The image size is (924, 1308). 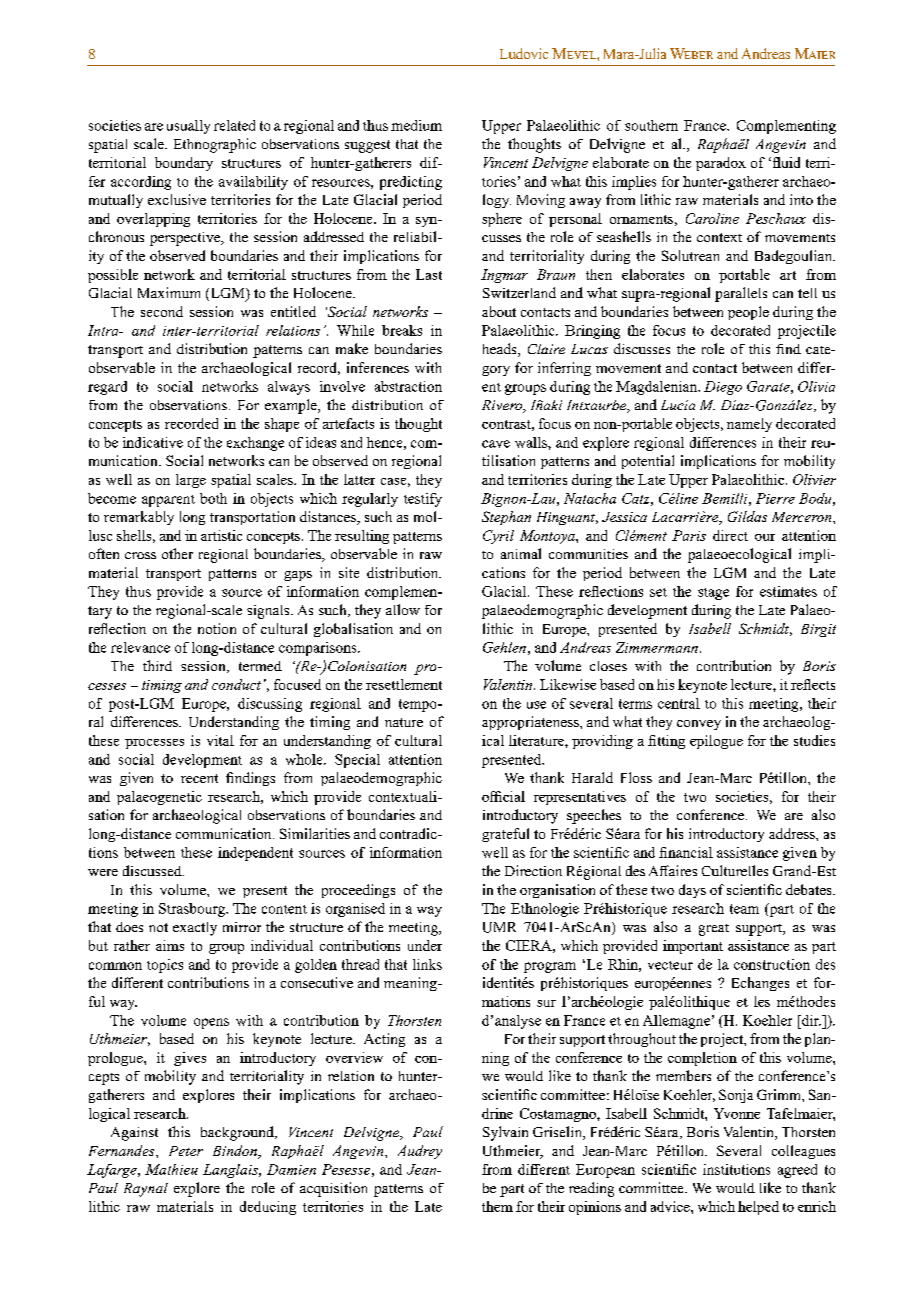 I want to click on Audrey, so click(x=420, y=1152).
